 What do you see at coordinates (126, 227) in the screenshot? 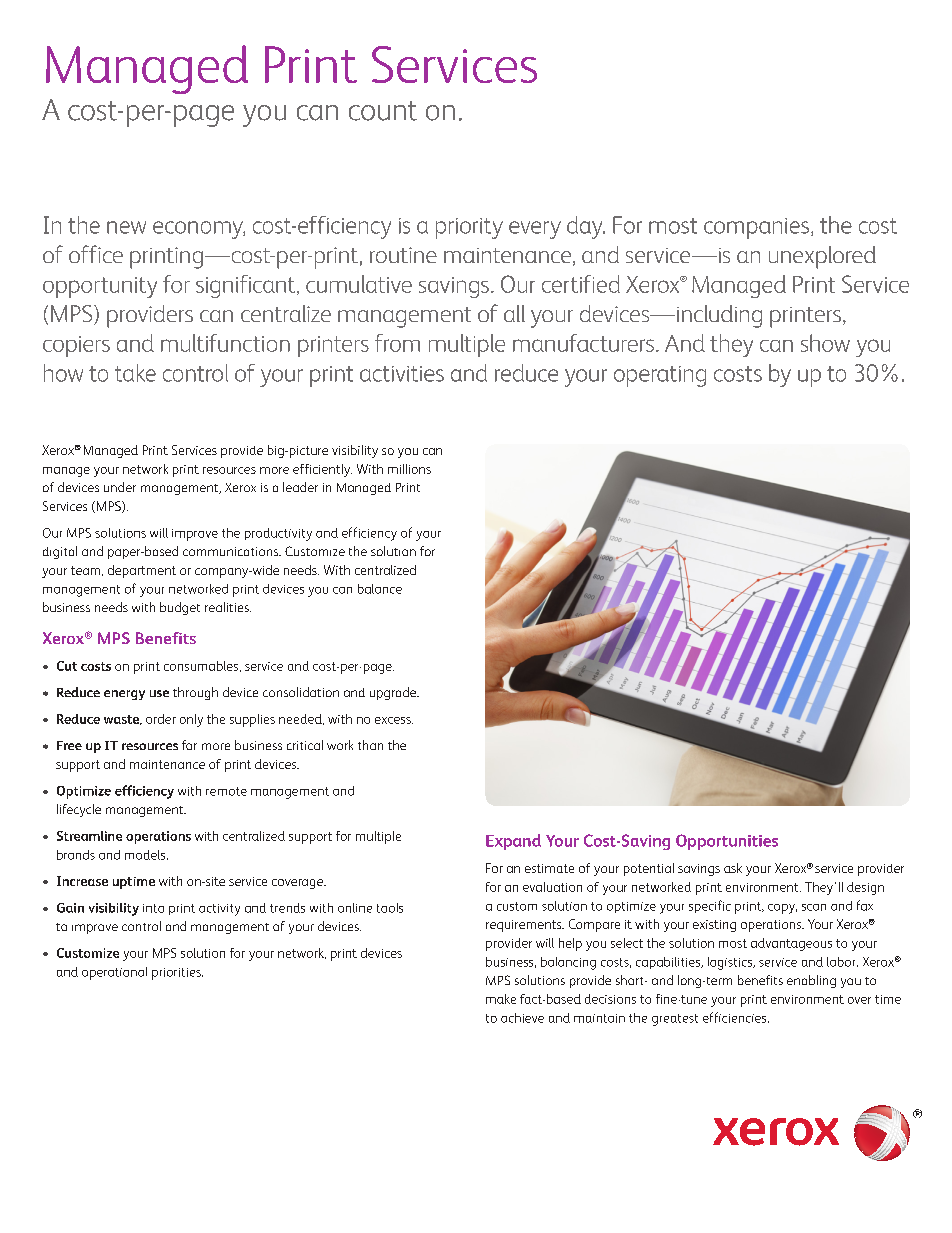
I see `new` at bounding box center [126, 227].
